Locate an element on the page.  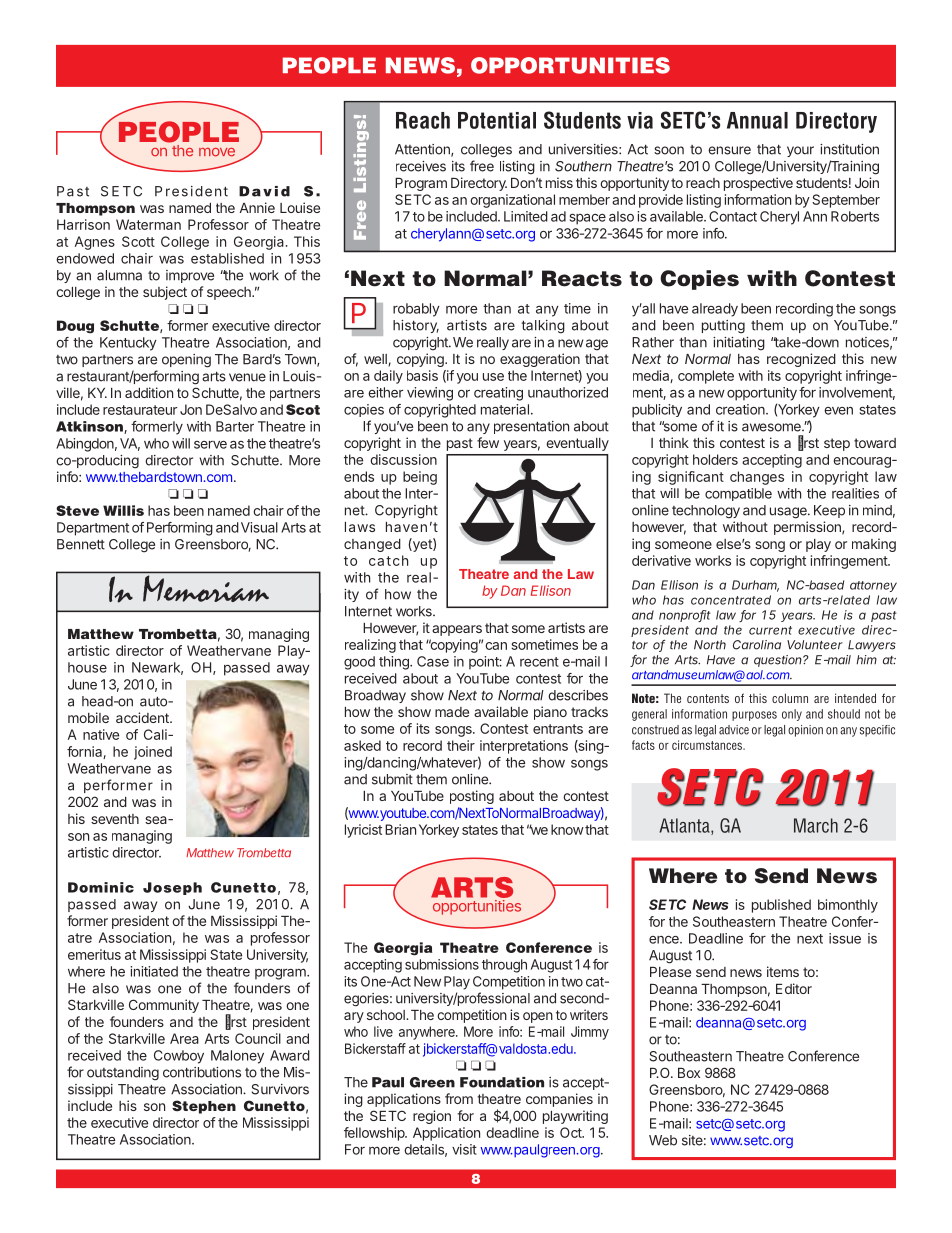
your is located at coordinates (800, 151).
